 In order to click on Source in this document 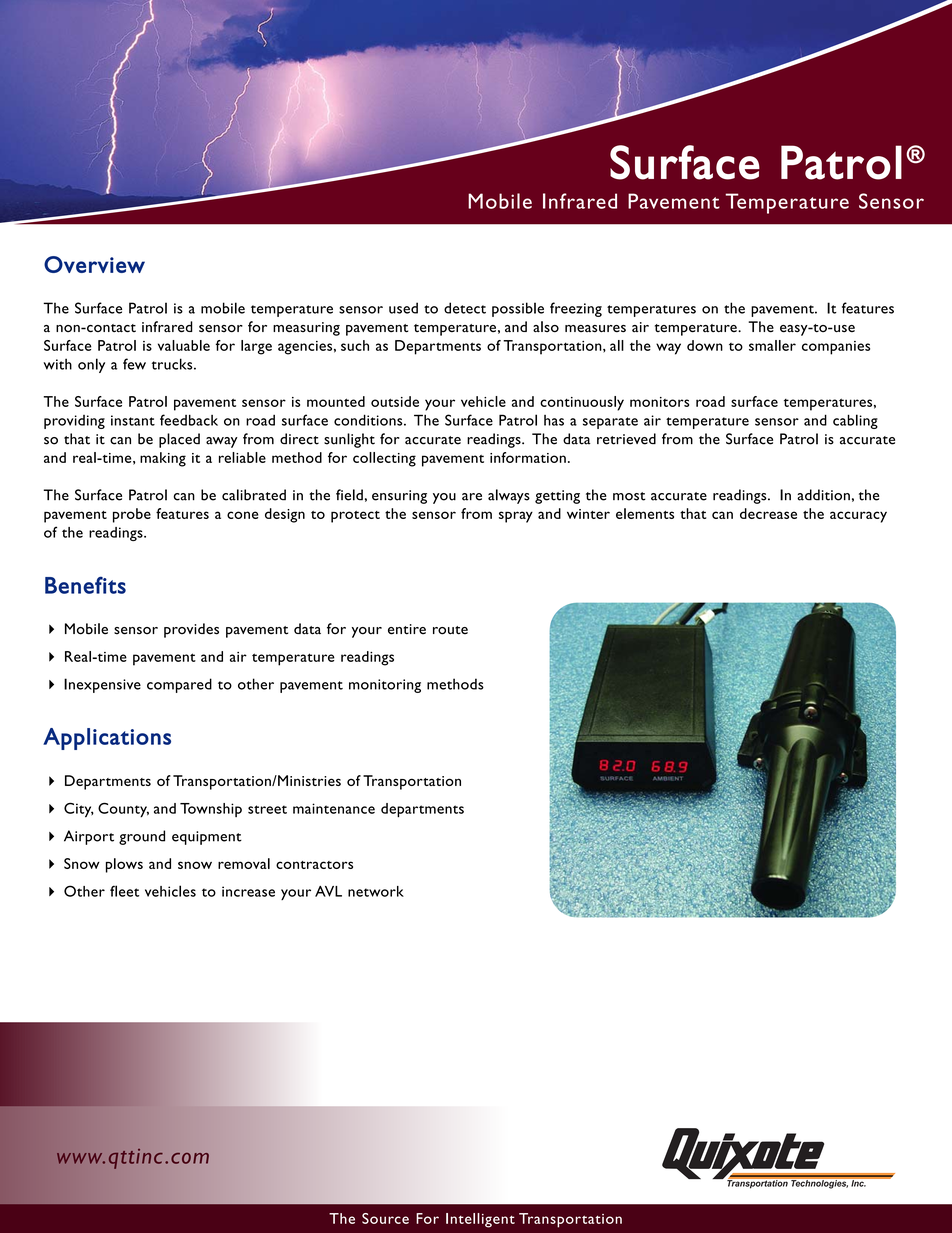, I will do `click(385, 1218)`.
